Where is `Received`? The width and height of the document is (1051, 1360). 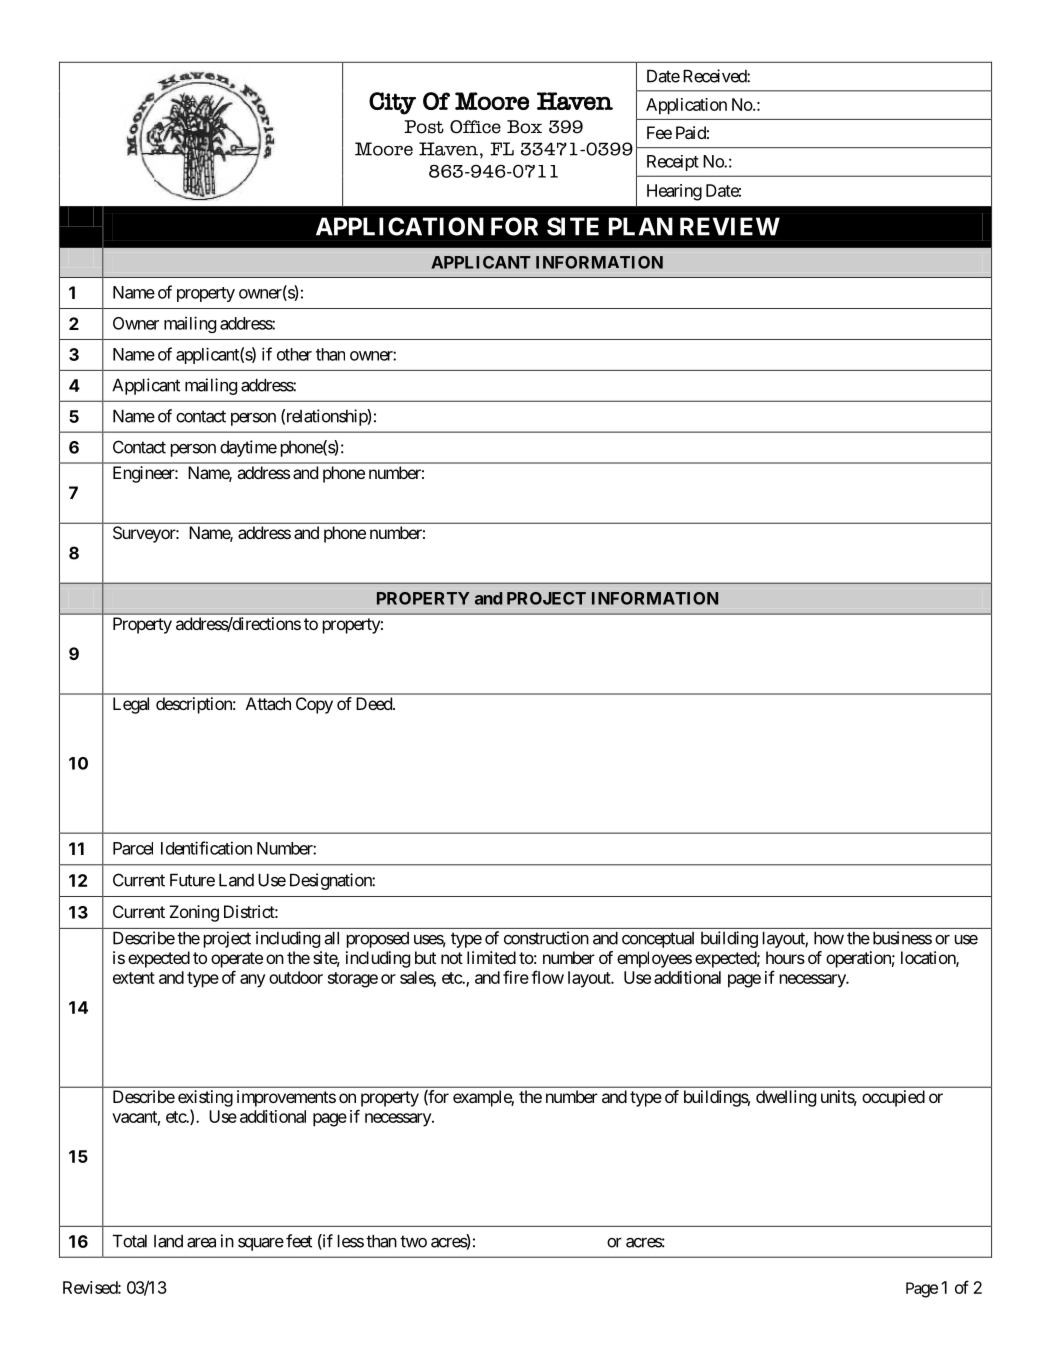 Received is located at coordinates (715, 76).
